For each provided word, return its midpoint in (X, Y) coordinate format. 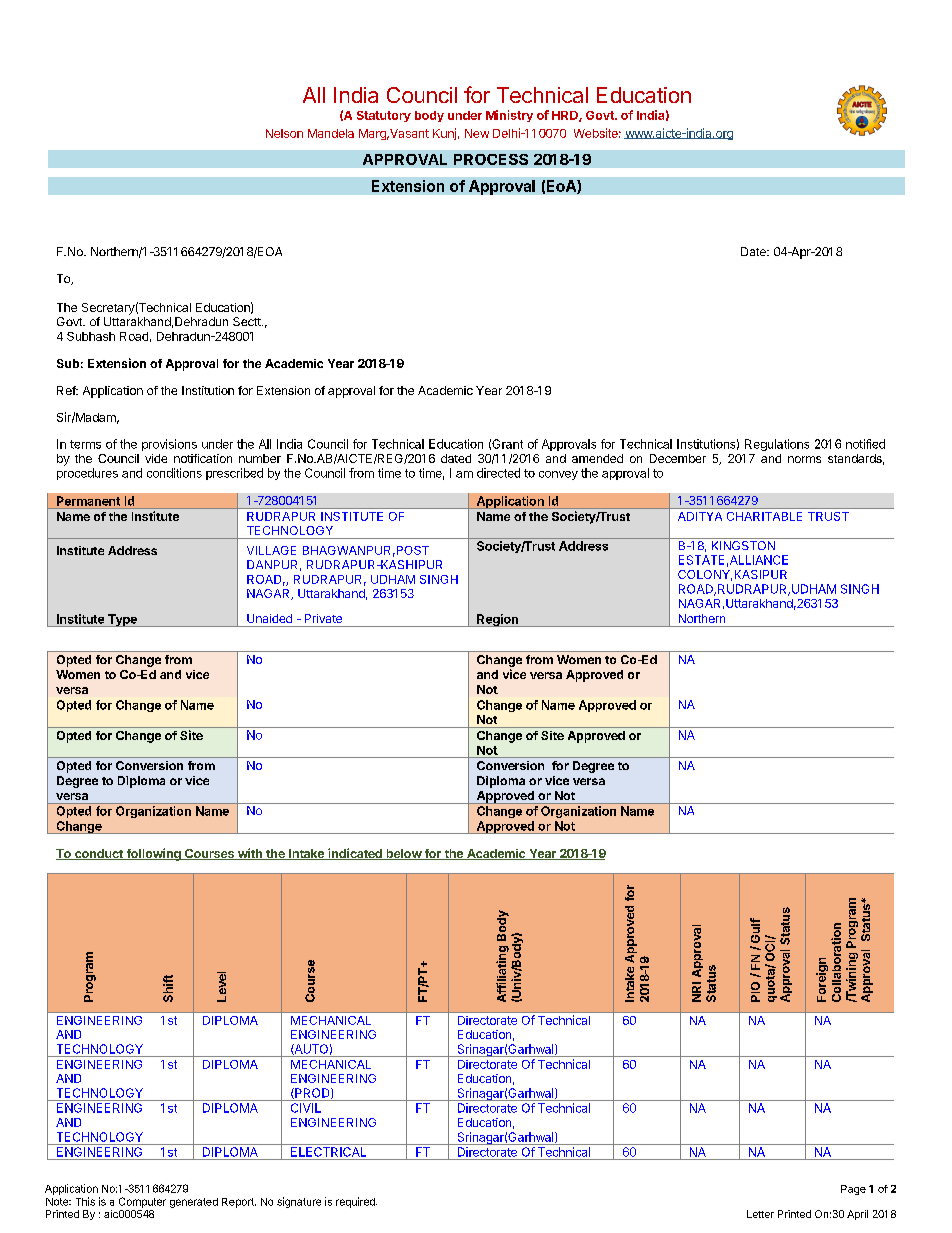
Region (497, 620)
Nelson (284, 133)
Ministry (509, 116)
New (477, 133)
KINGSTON (743, 545)
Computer (142, 1202)
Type (122, 620)
